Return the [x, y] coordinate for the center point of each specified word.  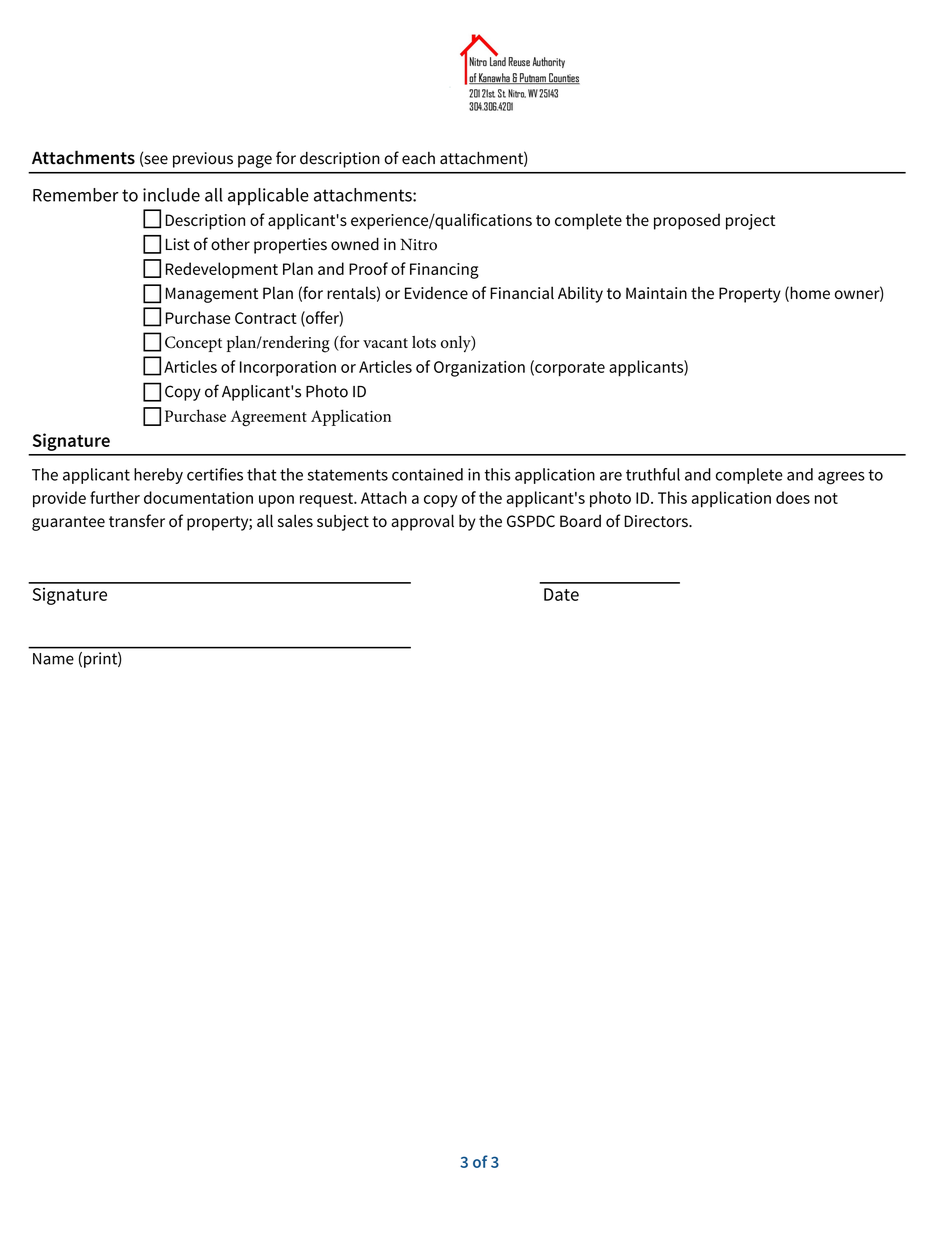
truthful [653, 474]
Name [53, 659]
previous [203, 160]
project [750, 222]
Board [580, 520]
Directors [657, 521]
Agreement [269, 418]
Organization [479, 369]
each [418, 158]
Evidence [436, 292]
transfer [137, 520]
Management [211, 295]
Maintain [656, 293]
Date [561, 594]
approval [422, 522]
